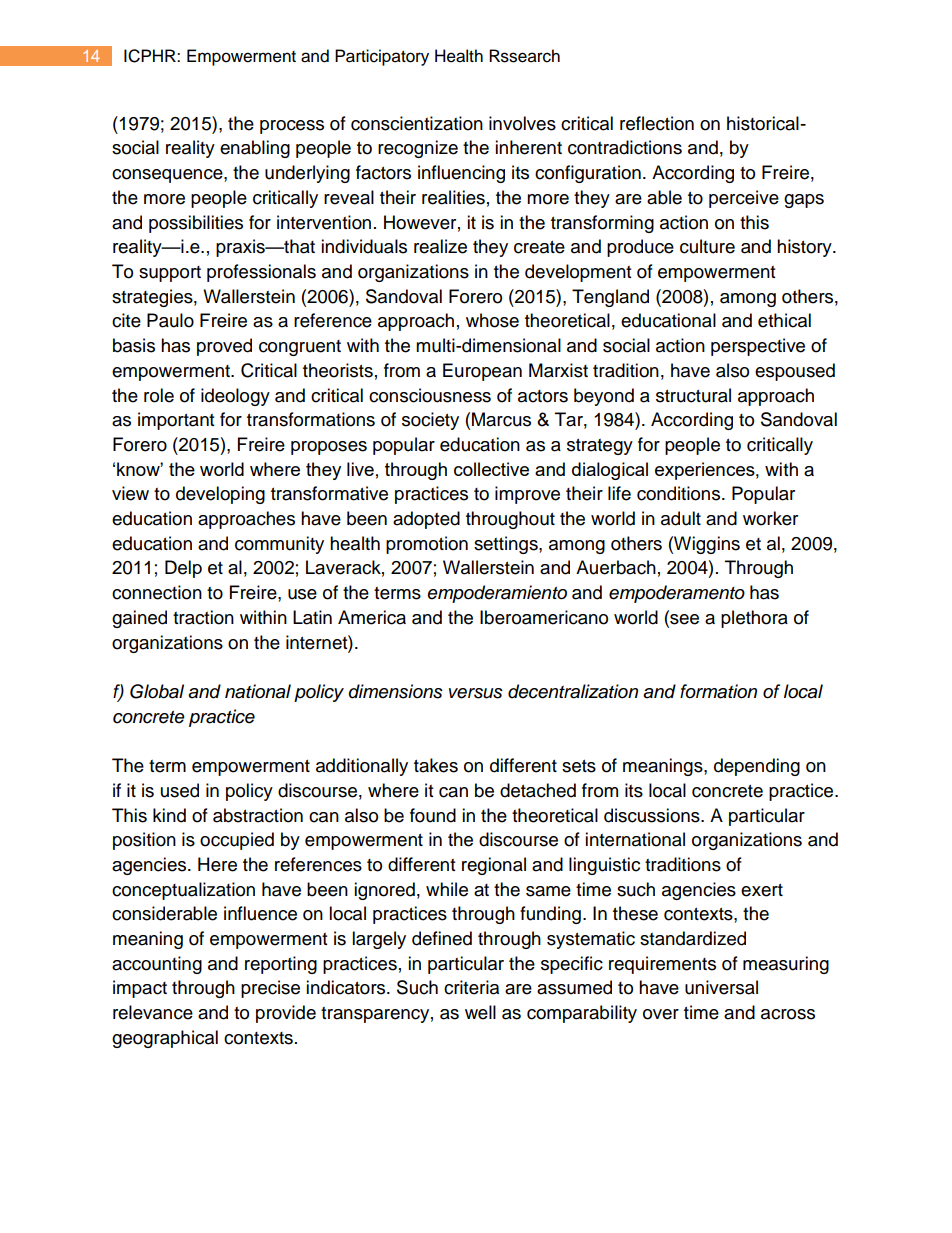 This screenshot has height=1233, width=952. What do you see at coordinates (522, 123) in the screenshot?
I see `involves` at bounding box center [522, 123].
